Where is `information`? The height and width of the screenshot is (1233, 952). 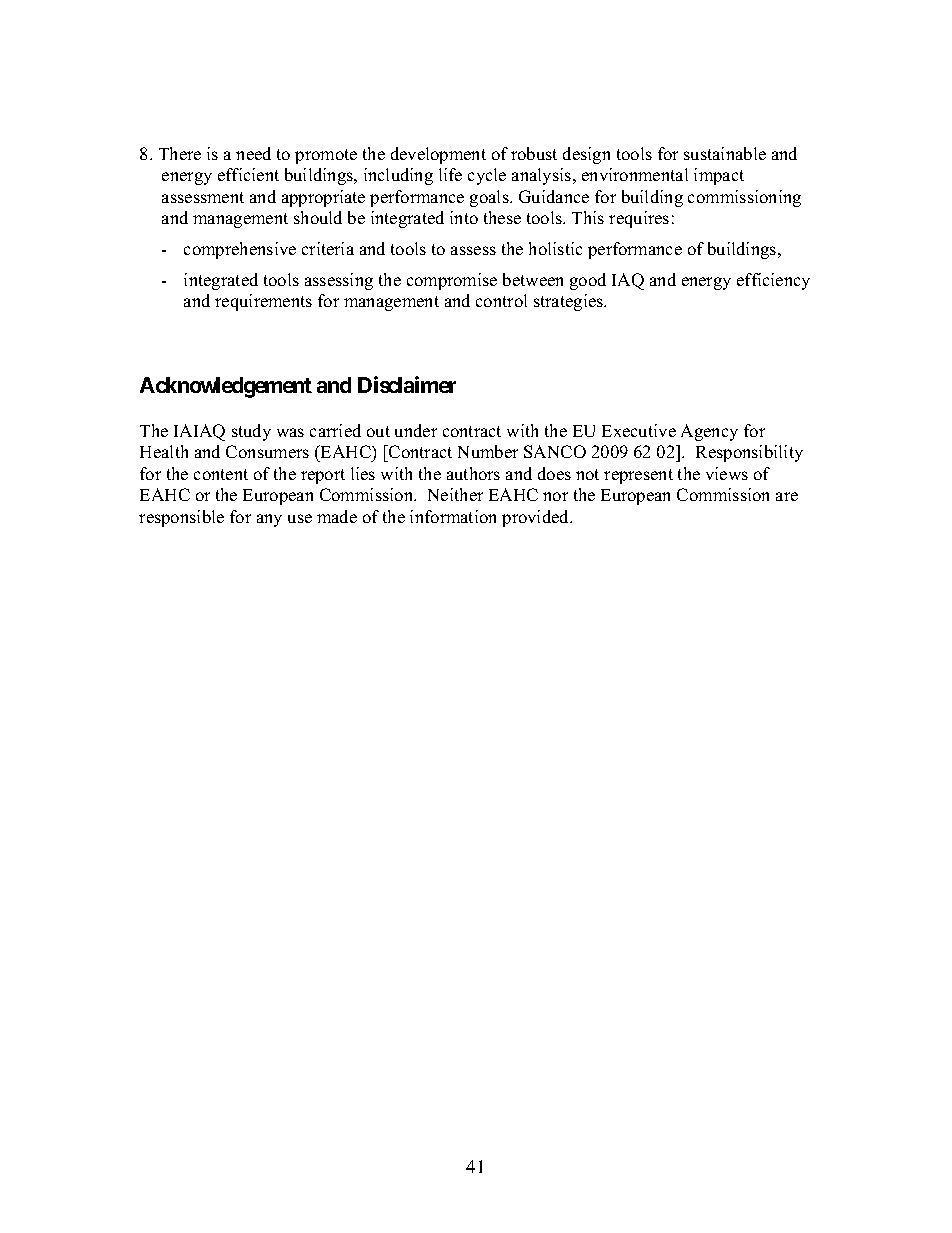 information is located at coordinates (453, 516).
